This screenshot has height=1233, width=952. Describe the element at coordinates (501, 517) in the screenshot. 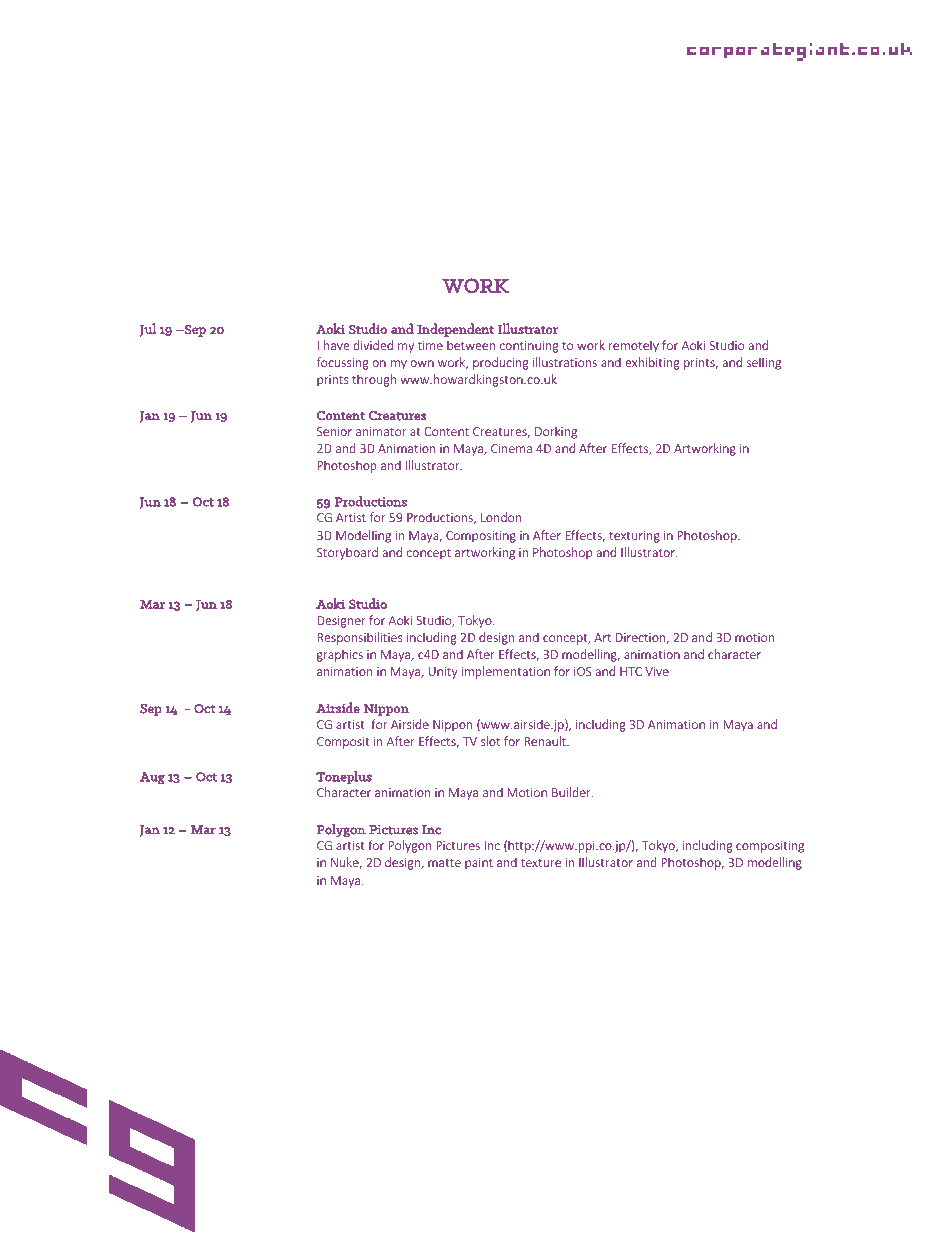

I see `London` at that location.
